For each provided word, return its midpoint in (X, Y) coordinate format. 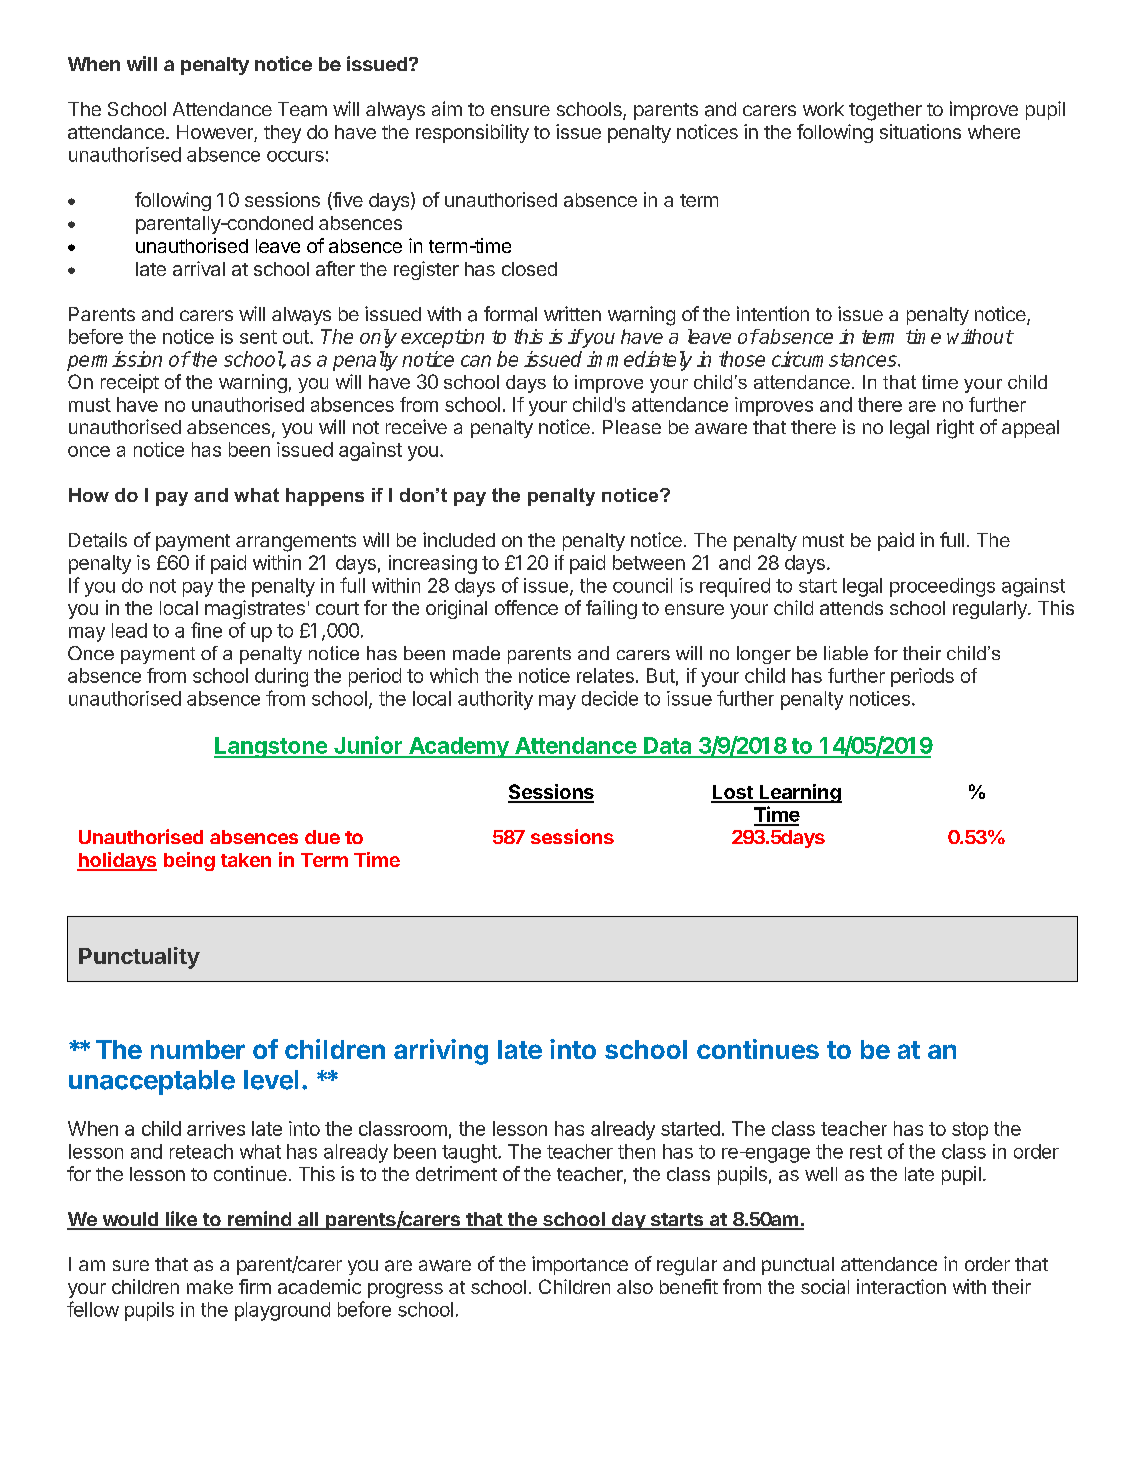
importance (580, 1265)
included (459, 539)
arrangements (296, 543)
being (189, 861)
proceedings (942, 587)
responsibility (472, 133)
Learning (799, 793)
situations (920, 131)
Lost (733, 793)
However (216, 133)
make (210, 1287)
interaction (901, 1286)
